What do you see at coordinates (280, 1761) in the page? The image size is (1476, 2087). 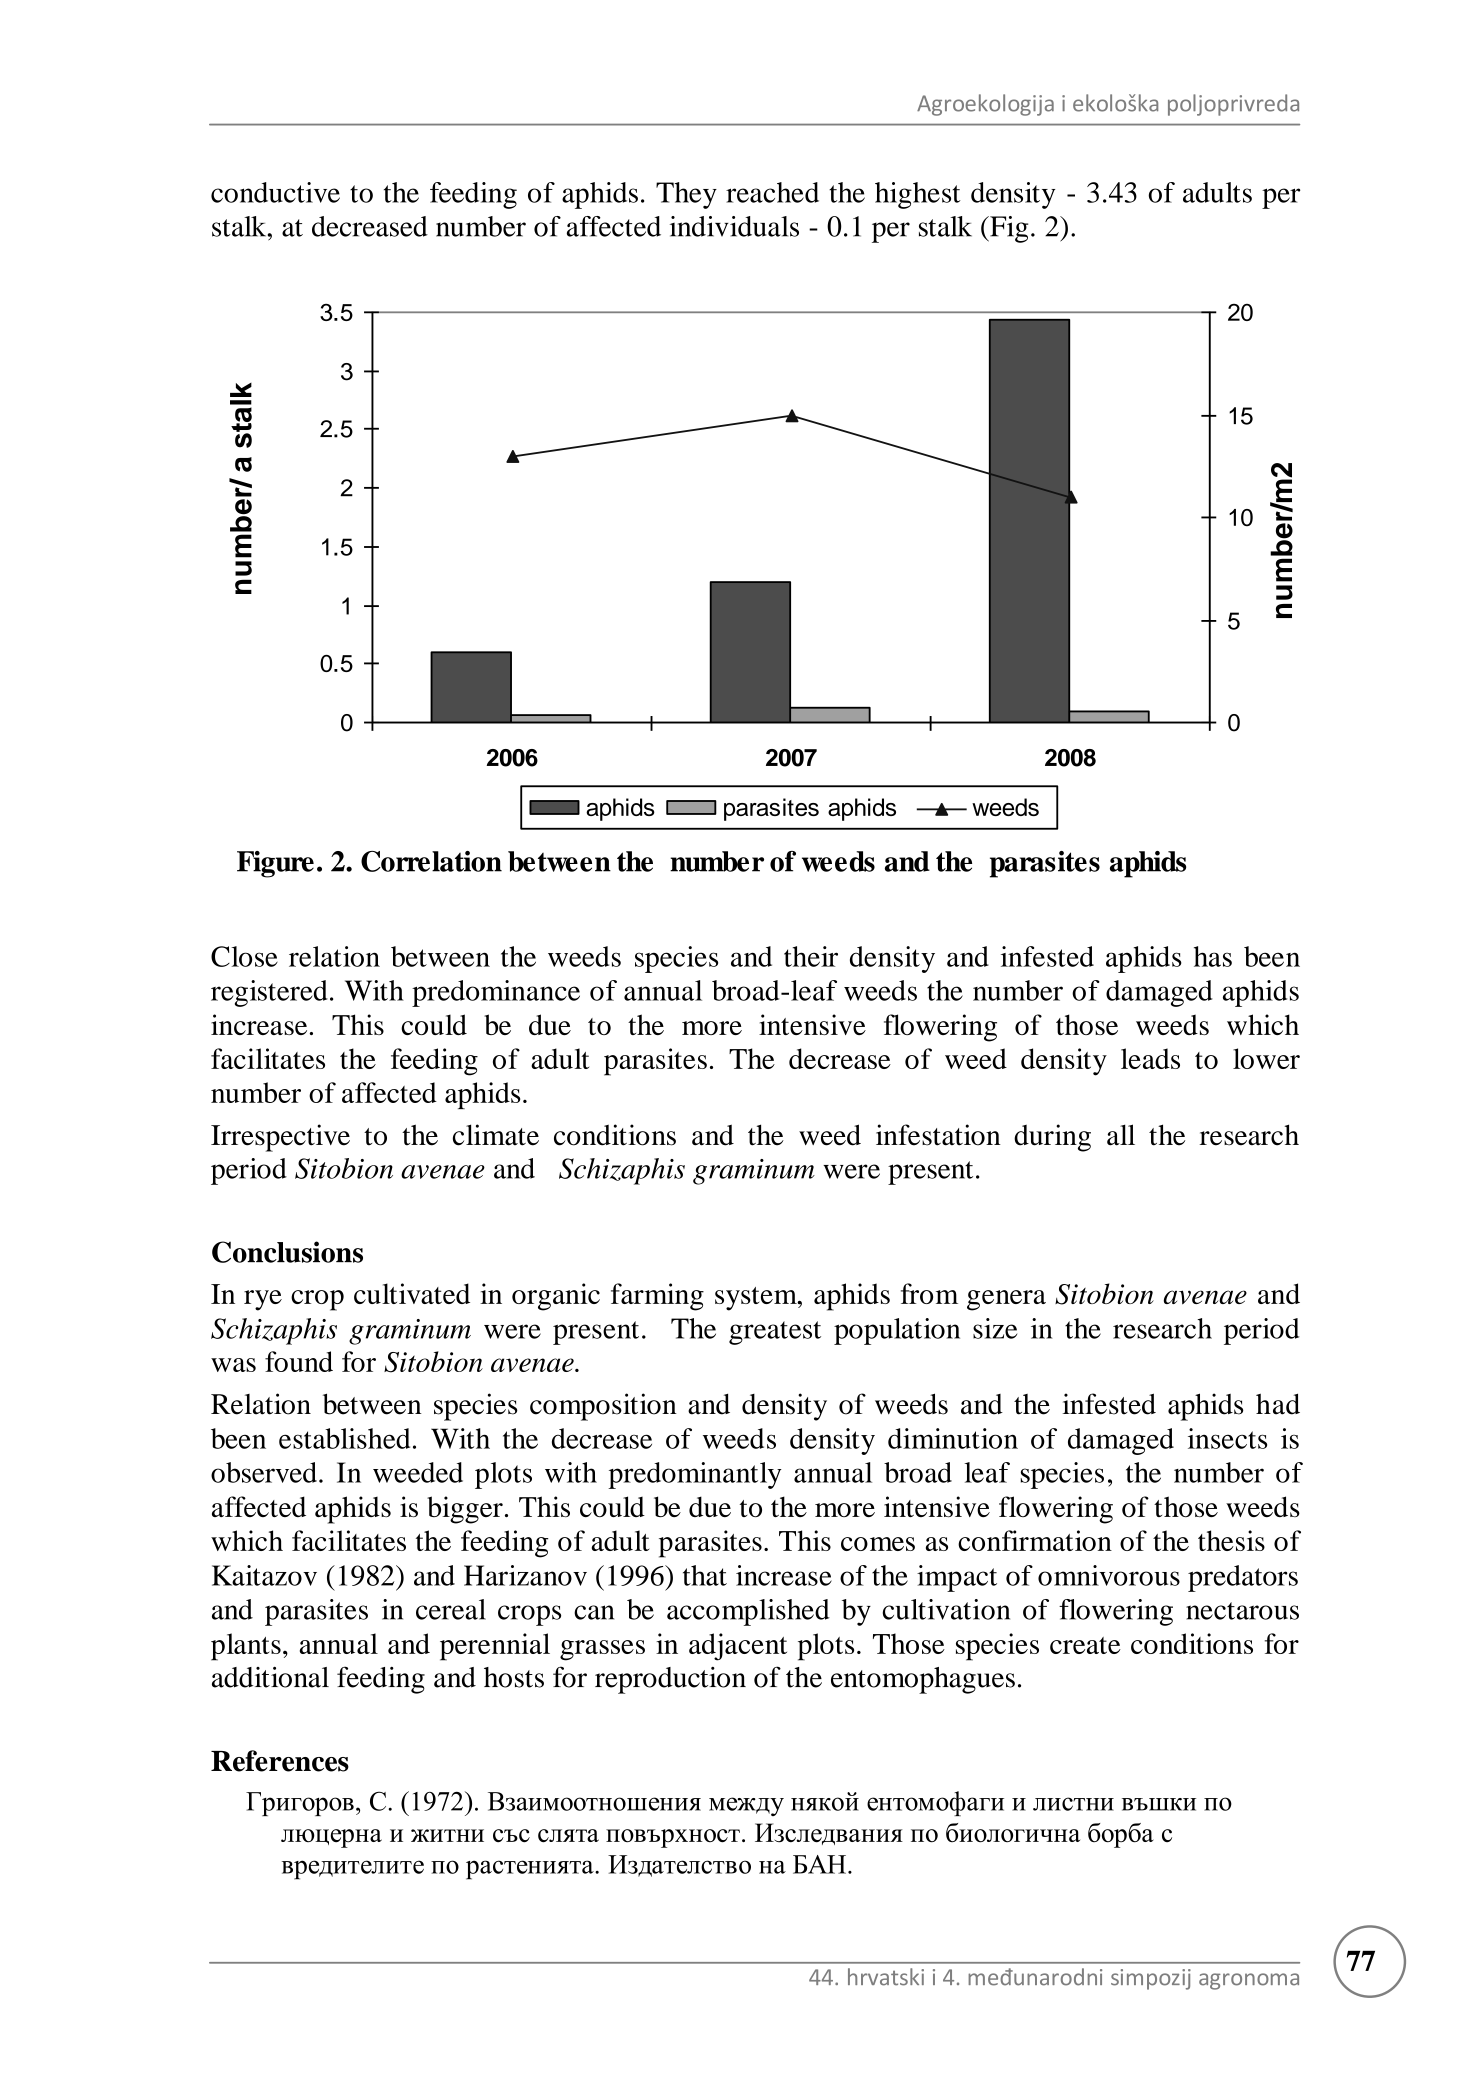 I see `References` at bounding box center [280, 1761].
